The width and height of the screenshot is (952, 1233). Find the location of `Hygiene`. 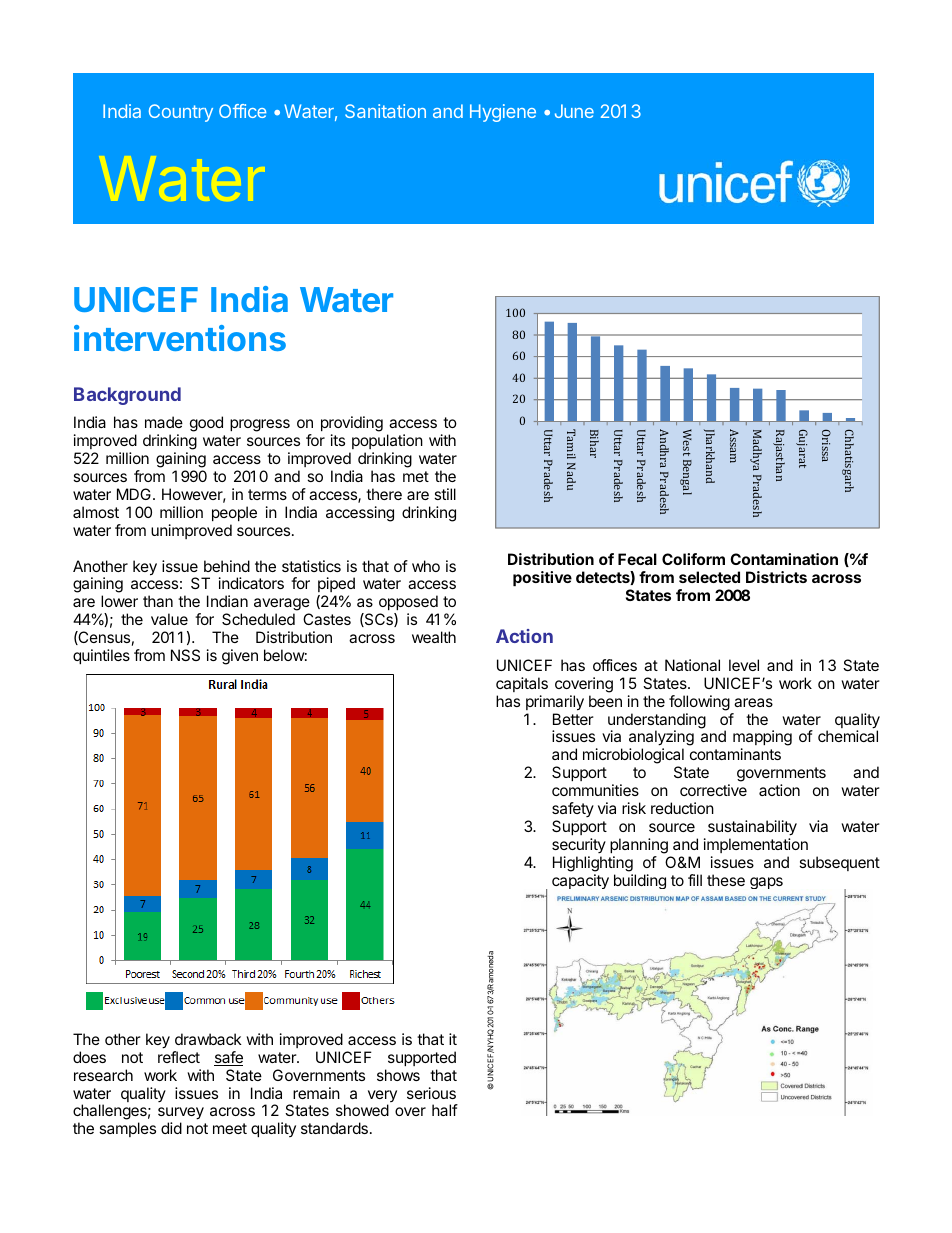

Hygiene is located at coordinates (503, 113).
